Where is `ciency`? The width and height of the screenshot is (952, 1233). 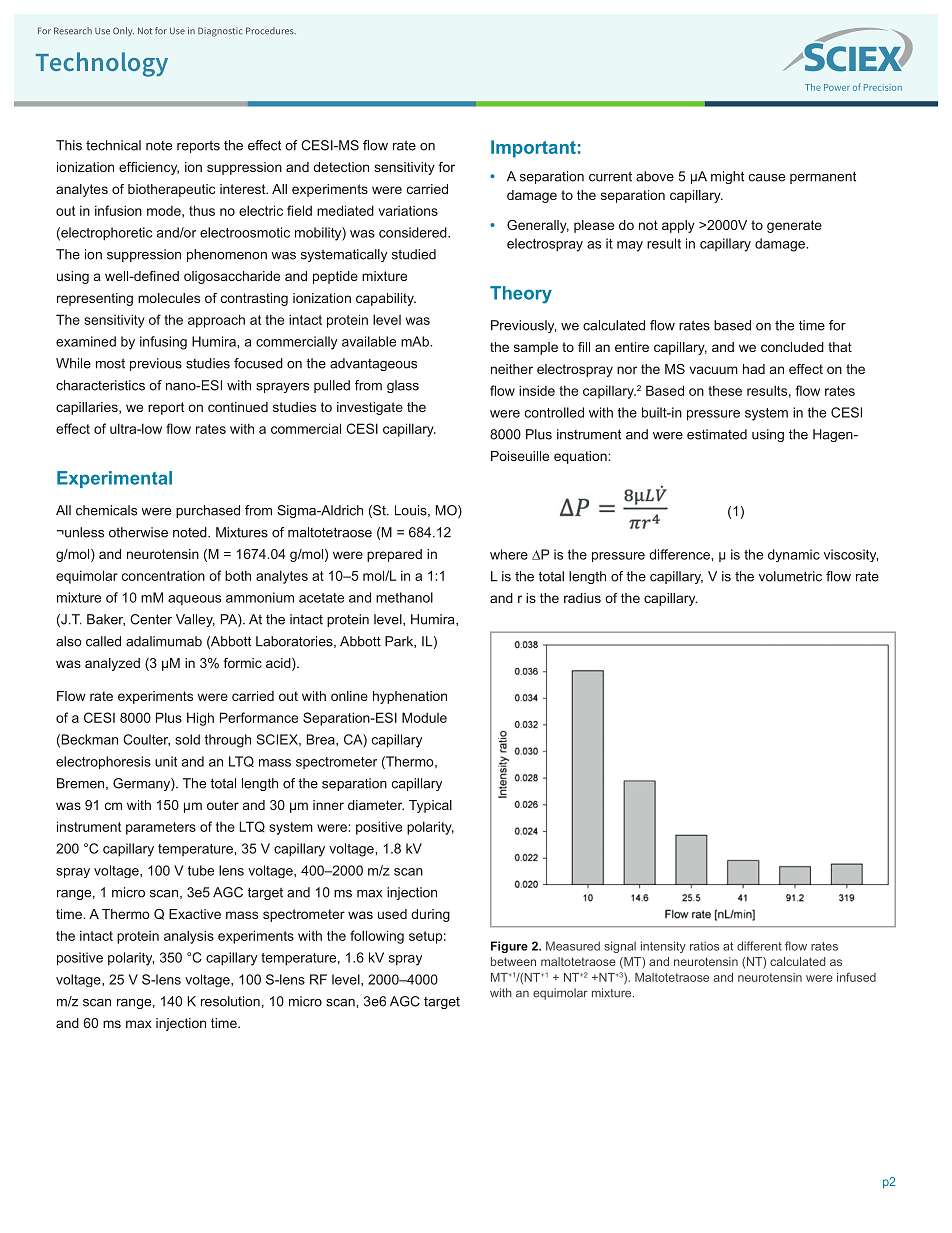
ciency is located at coordinates (158, 168).
